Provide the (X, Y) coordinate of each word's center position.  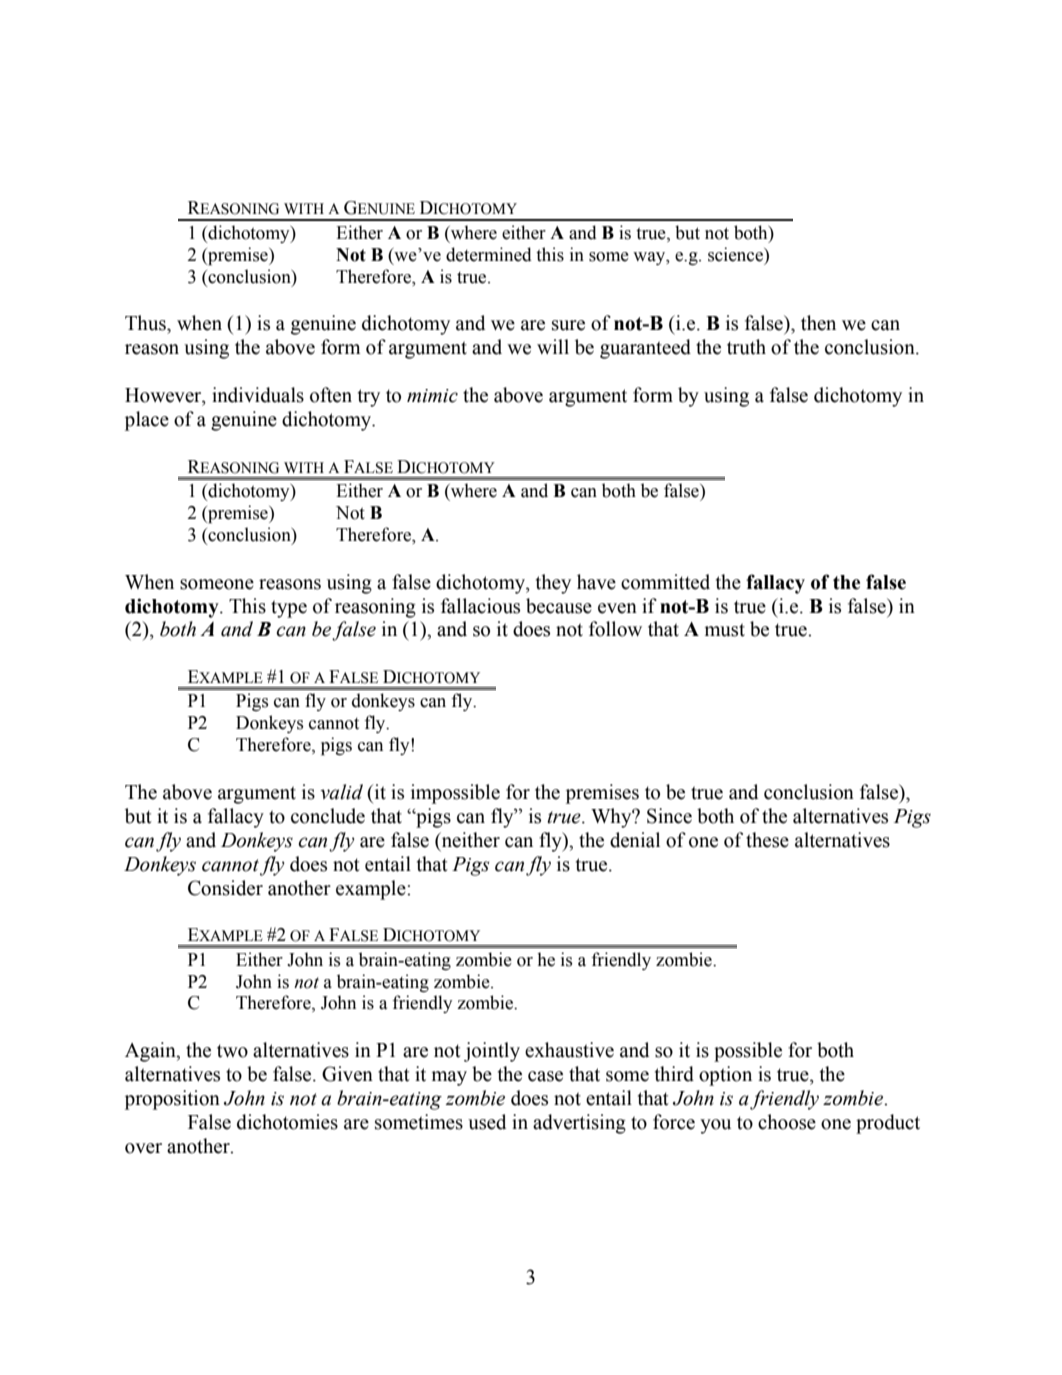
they (553, 584)
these (767, 840)
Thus (146, 323)
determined (489, 254)
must (725, 630)
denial (635, 840)
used (487, 1122)
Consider (225, 888)
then (818, 323)
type (289, 609)
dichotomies (287, 1122)
